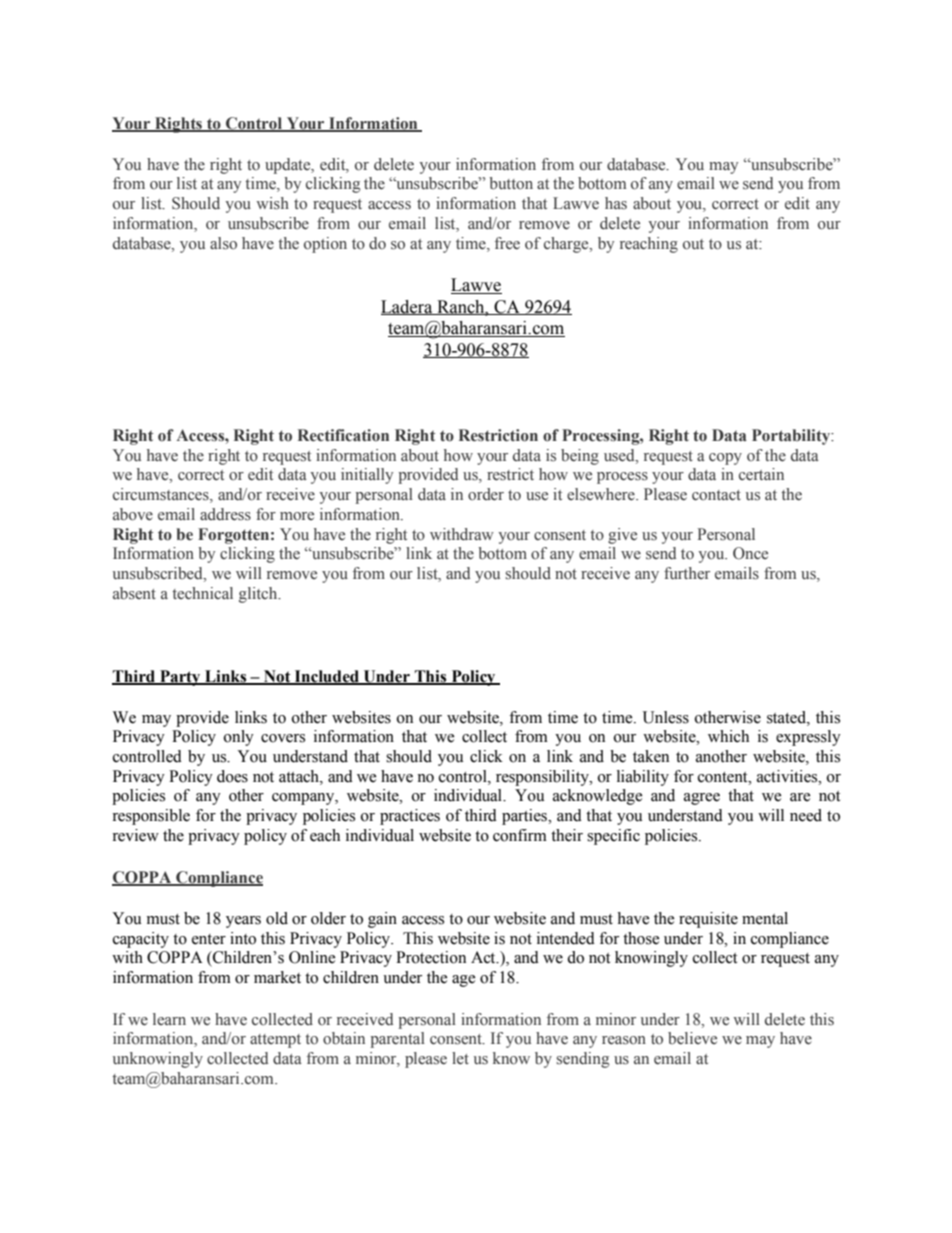  Describe the element at coordinates (239, 738) in the page. I see `only` at that location.
